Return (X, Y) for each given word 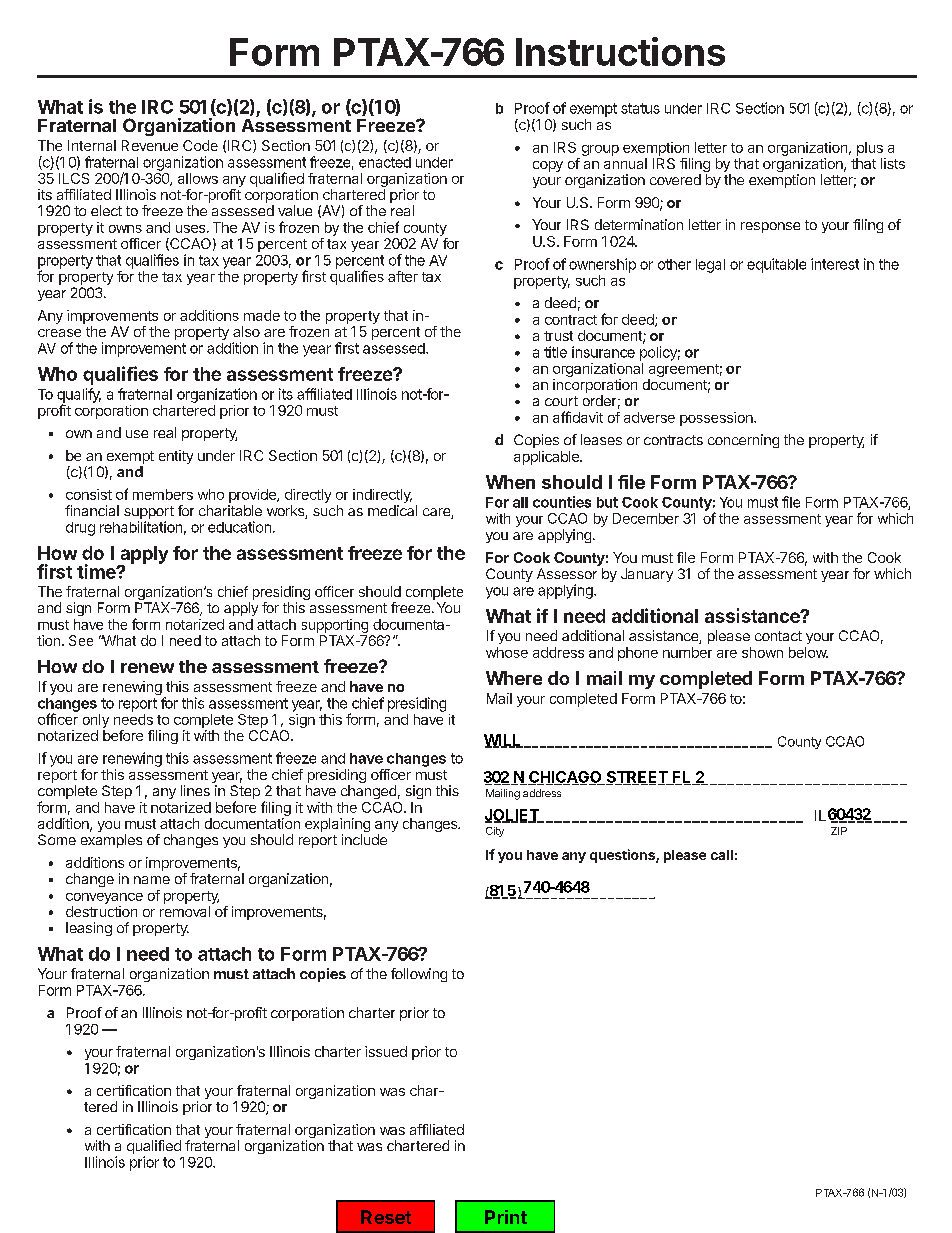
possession (717, 419)
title (555, 352)
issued (386, 1051)
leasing (89, 929)
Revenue (150, 145)
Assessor (567, 573)
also (246, 331)
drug (80, 529)
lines (195, 790)
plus (870, 149)
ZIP (839, 831)
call (722, 855)
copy (548, 166)
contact (778, 636)
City (495, 832)
